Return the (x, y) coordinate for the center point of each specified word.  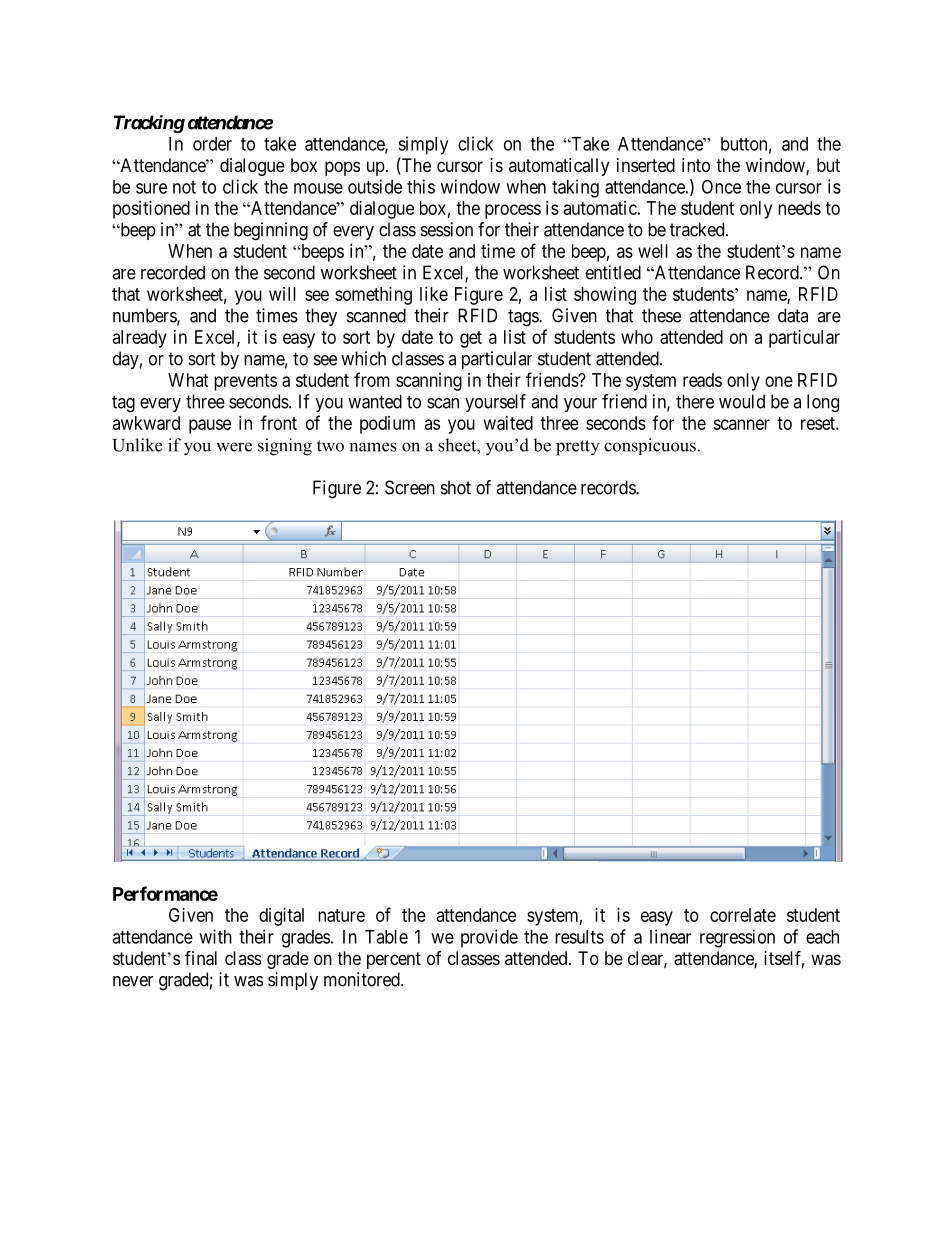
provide (489, 938)
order (212, 144)
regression (737, 938)
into (696, 165)
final (201, 958)
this (421, 186)
